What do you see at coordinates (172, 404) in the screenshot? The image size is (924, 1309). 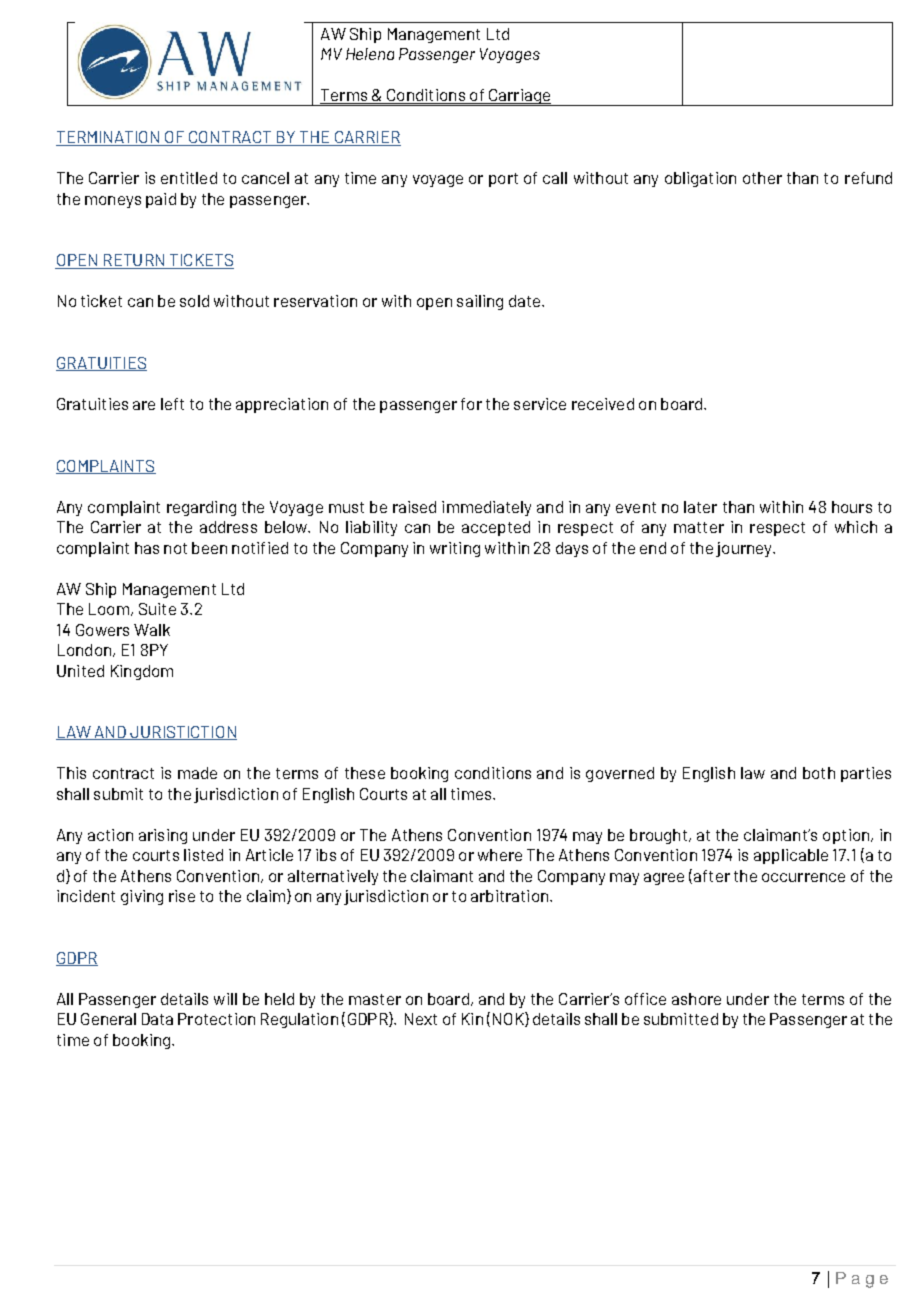 I see `left` at bounding box center [172, 404].
